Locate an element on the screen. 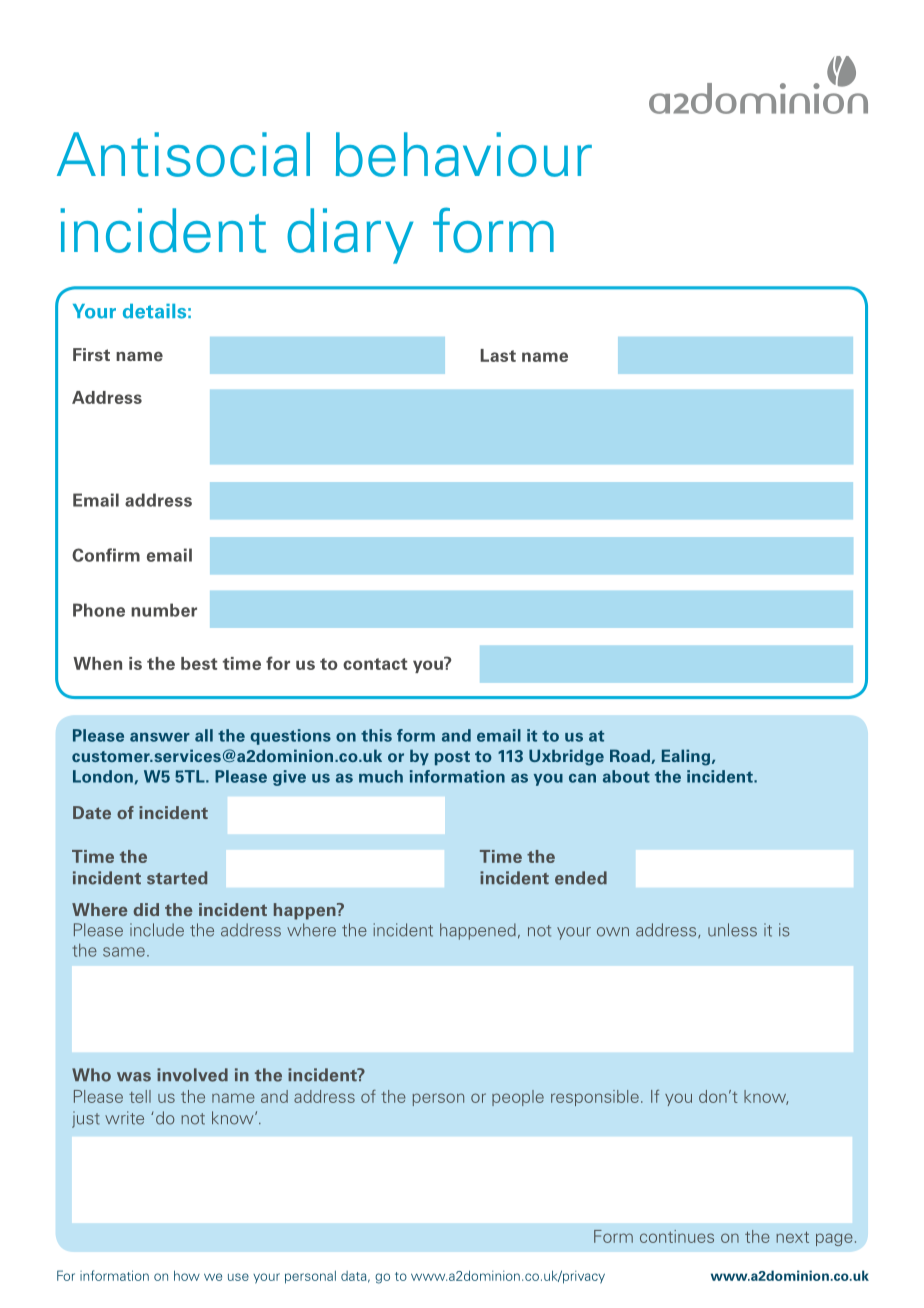 The image size is (924, 1308). post is located at coordinates (452, 758).
